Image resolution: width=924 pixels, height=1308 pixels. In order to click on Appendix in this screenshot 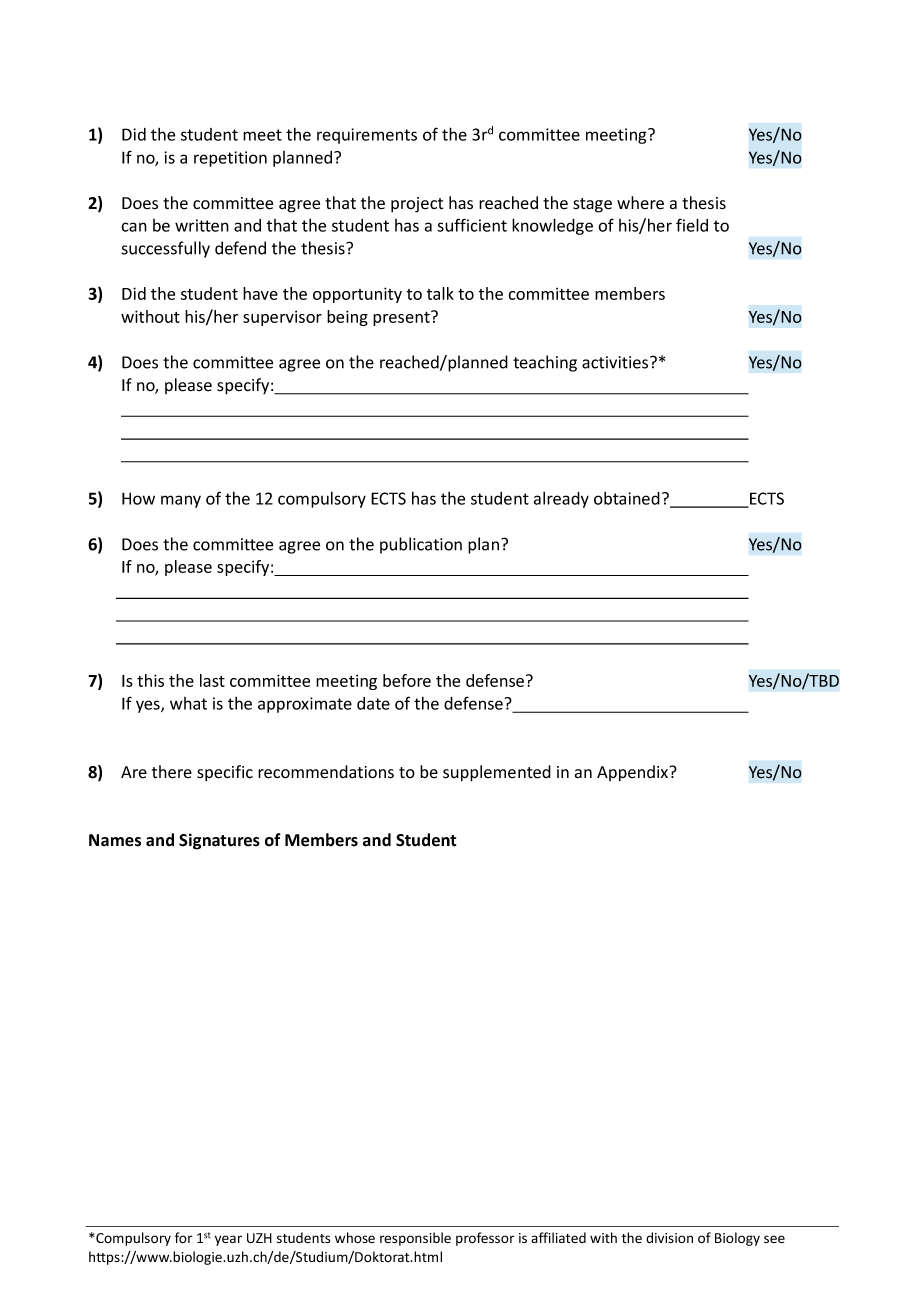, I will do `click(632, 773)`.
